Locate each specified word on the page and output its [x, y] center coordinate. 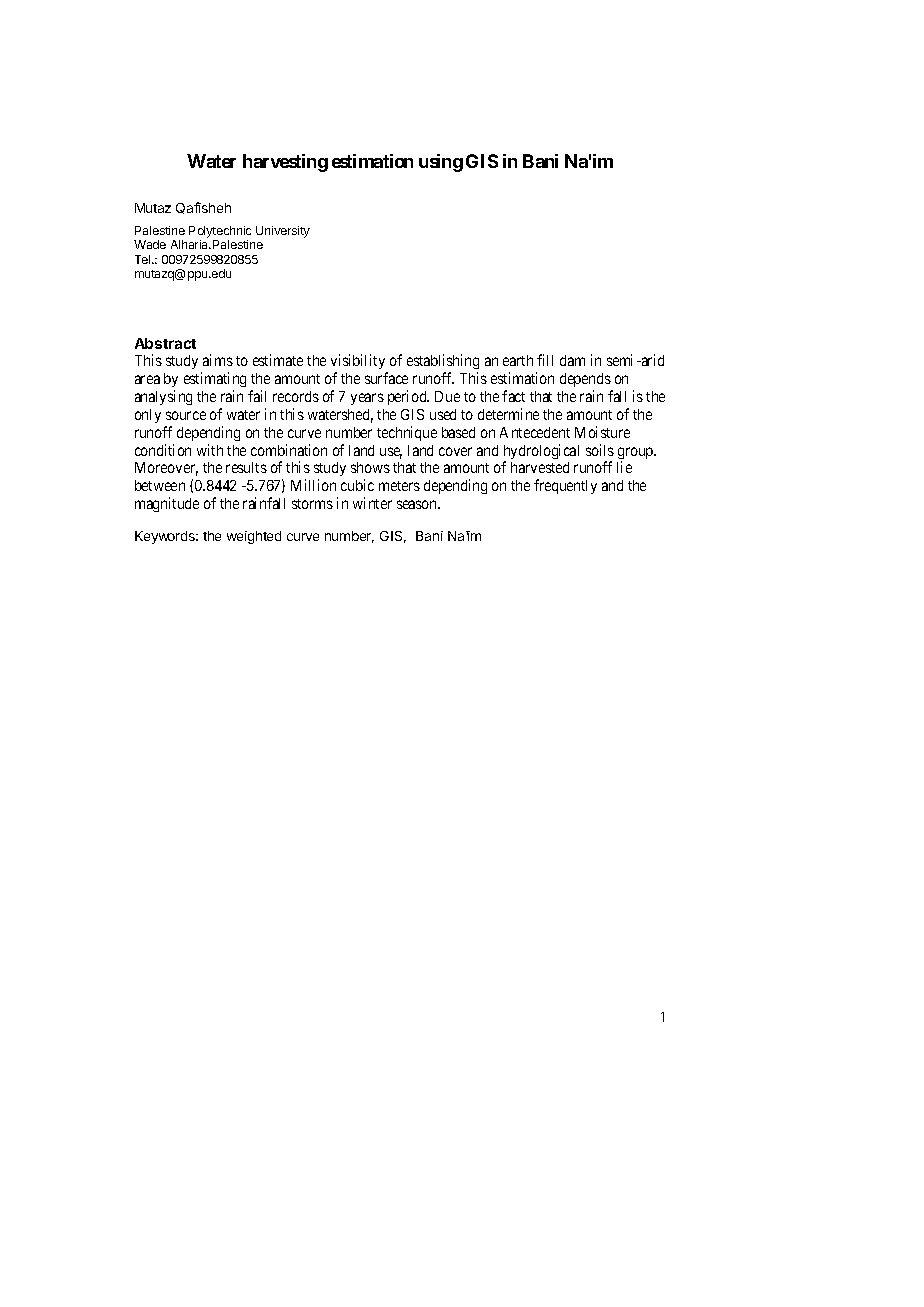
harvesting [285, 163]
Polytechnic [220, 233]
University [283, 232]
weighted [254, 537]
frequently [565, 486]
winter [372, 503]
